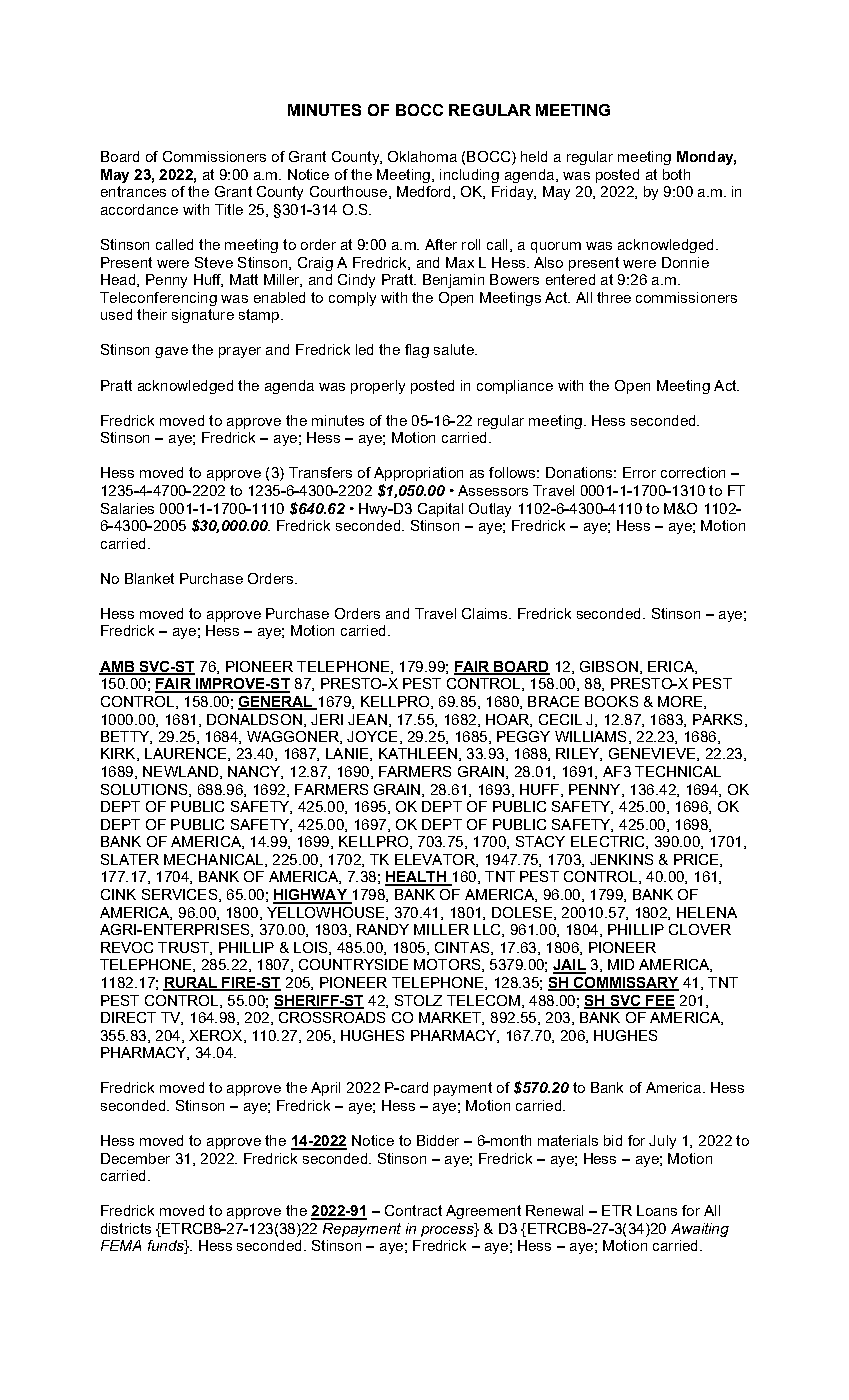 This screenshot has width=849, height=1400. Describe the element at coordinates (187, 754) in the screenshot. I see `LAURENCE` at that location.
